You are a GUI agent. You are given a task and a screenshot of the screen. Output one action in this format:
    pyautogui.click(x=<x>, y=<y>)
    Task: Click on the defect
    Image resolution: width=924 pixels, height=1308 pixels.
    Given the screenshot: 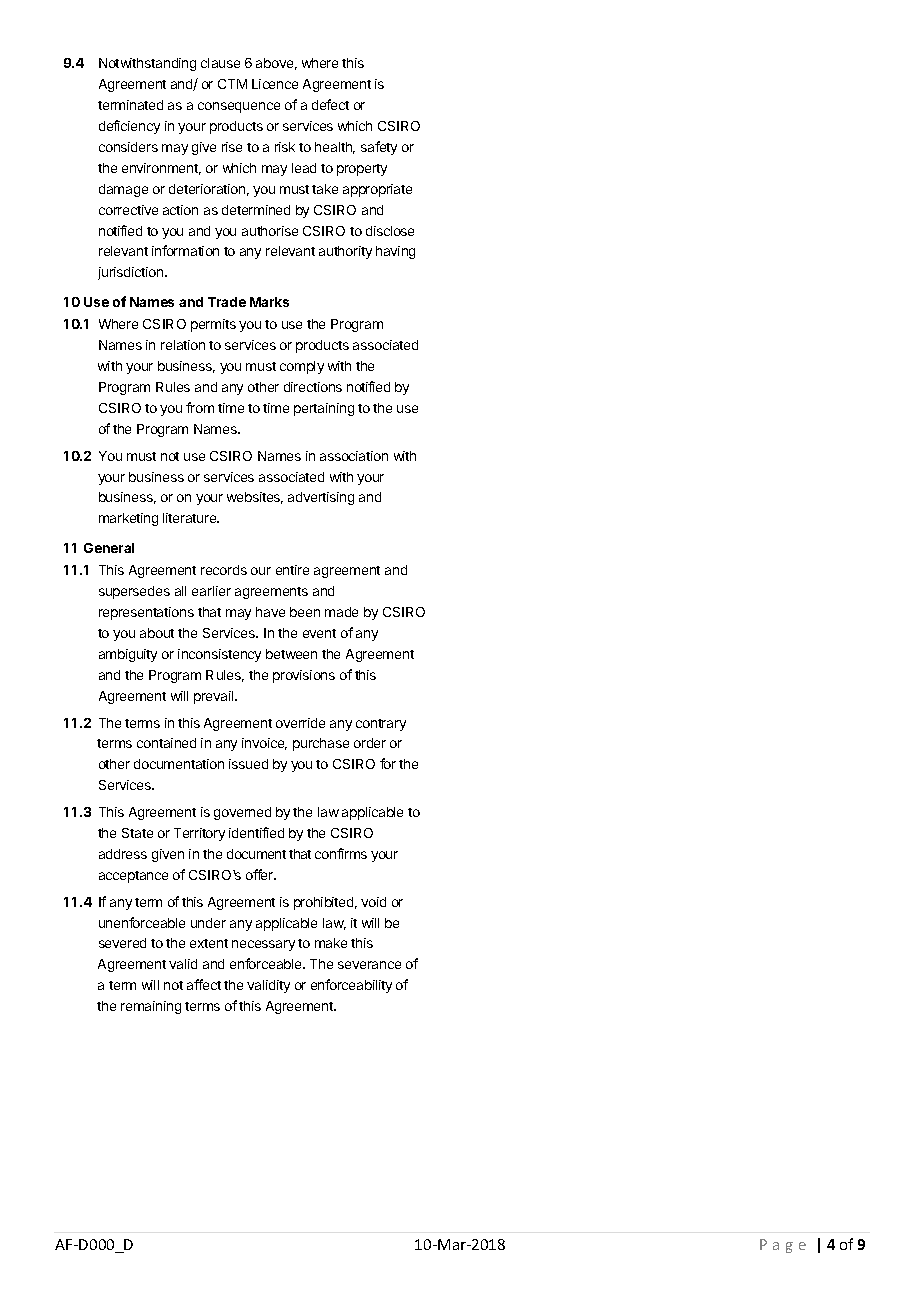 What is the action you would take?
    pyautogui.click(x=330, y=104)
